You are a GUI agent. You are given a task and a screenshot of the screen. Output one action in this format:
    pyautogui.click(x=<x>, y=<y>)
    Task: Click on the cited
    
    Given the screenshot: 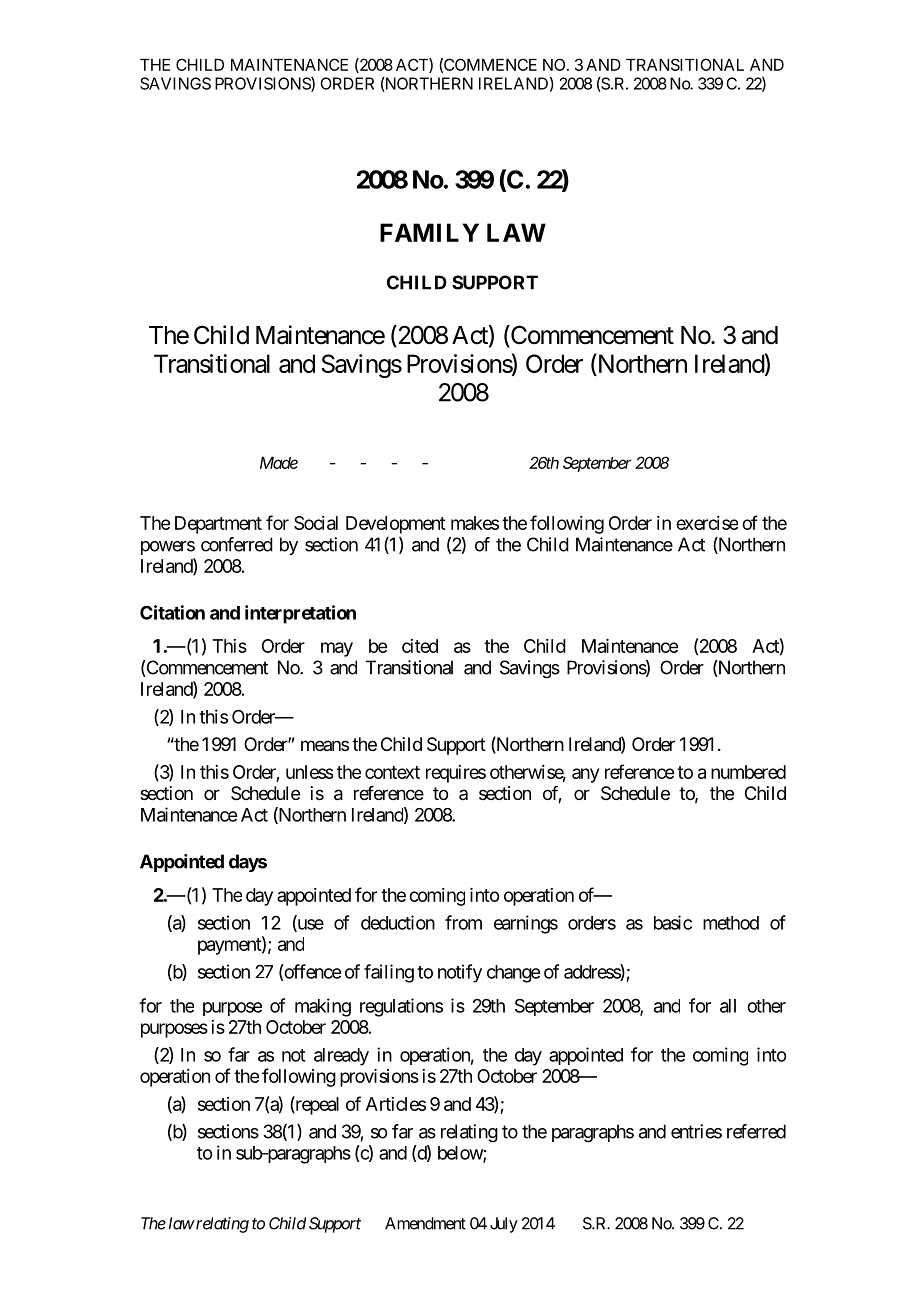 What is the action you would take?
    pyautogui.click(x=420, y=646)
